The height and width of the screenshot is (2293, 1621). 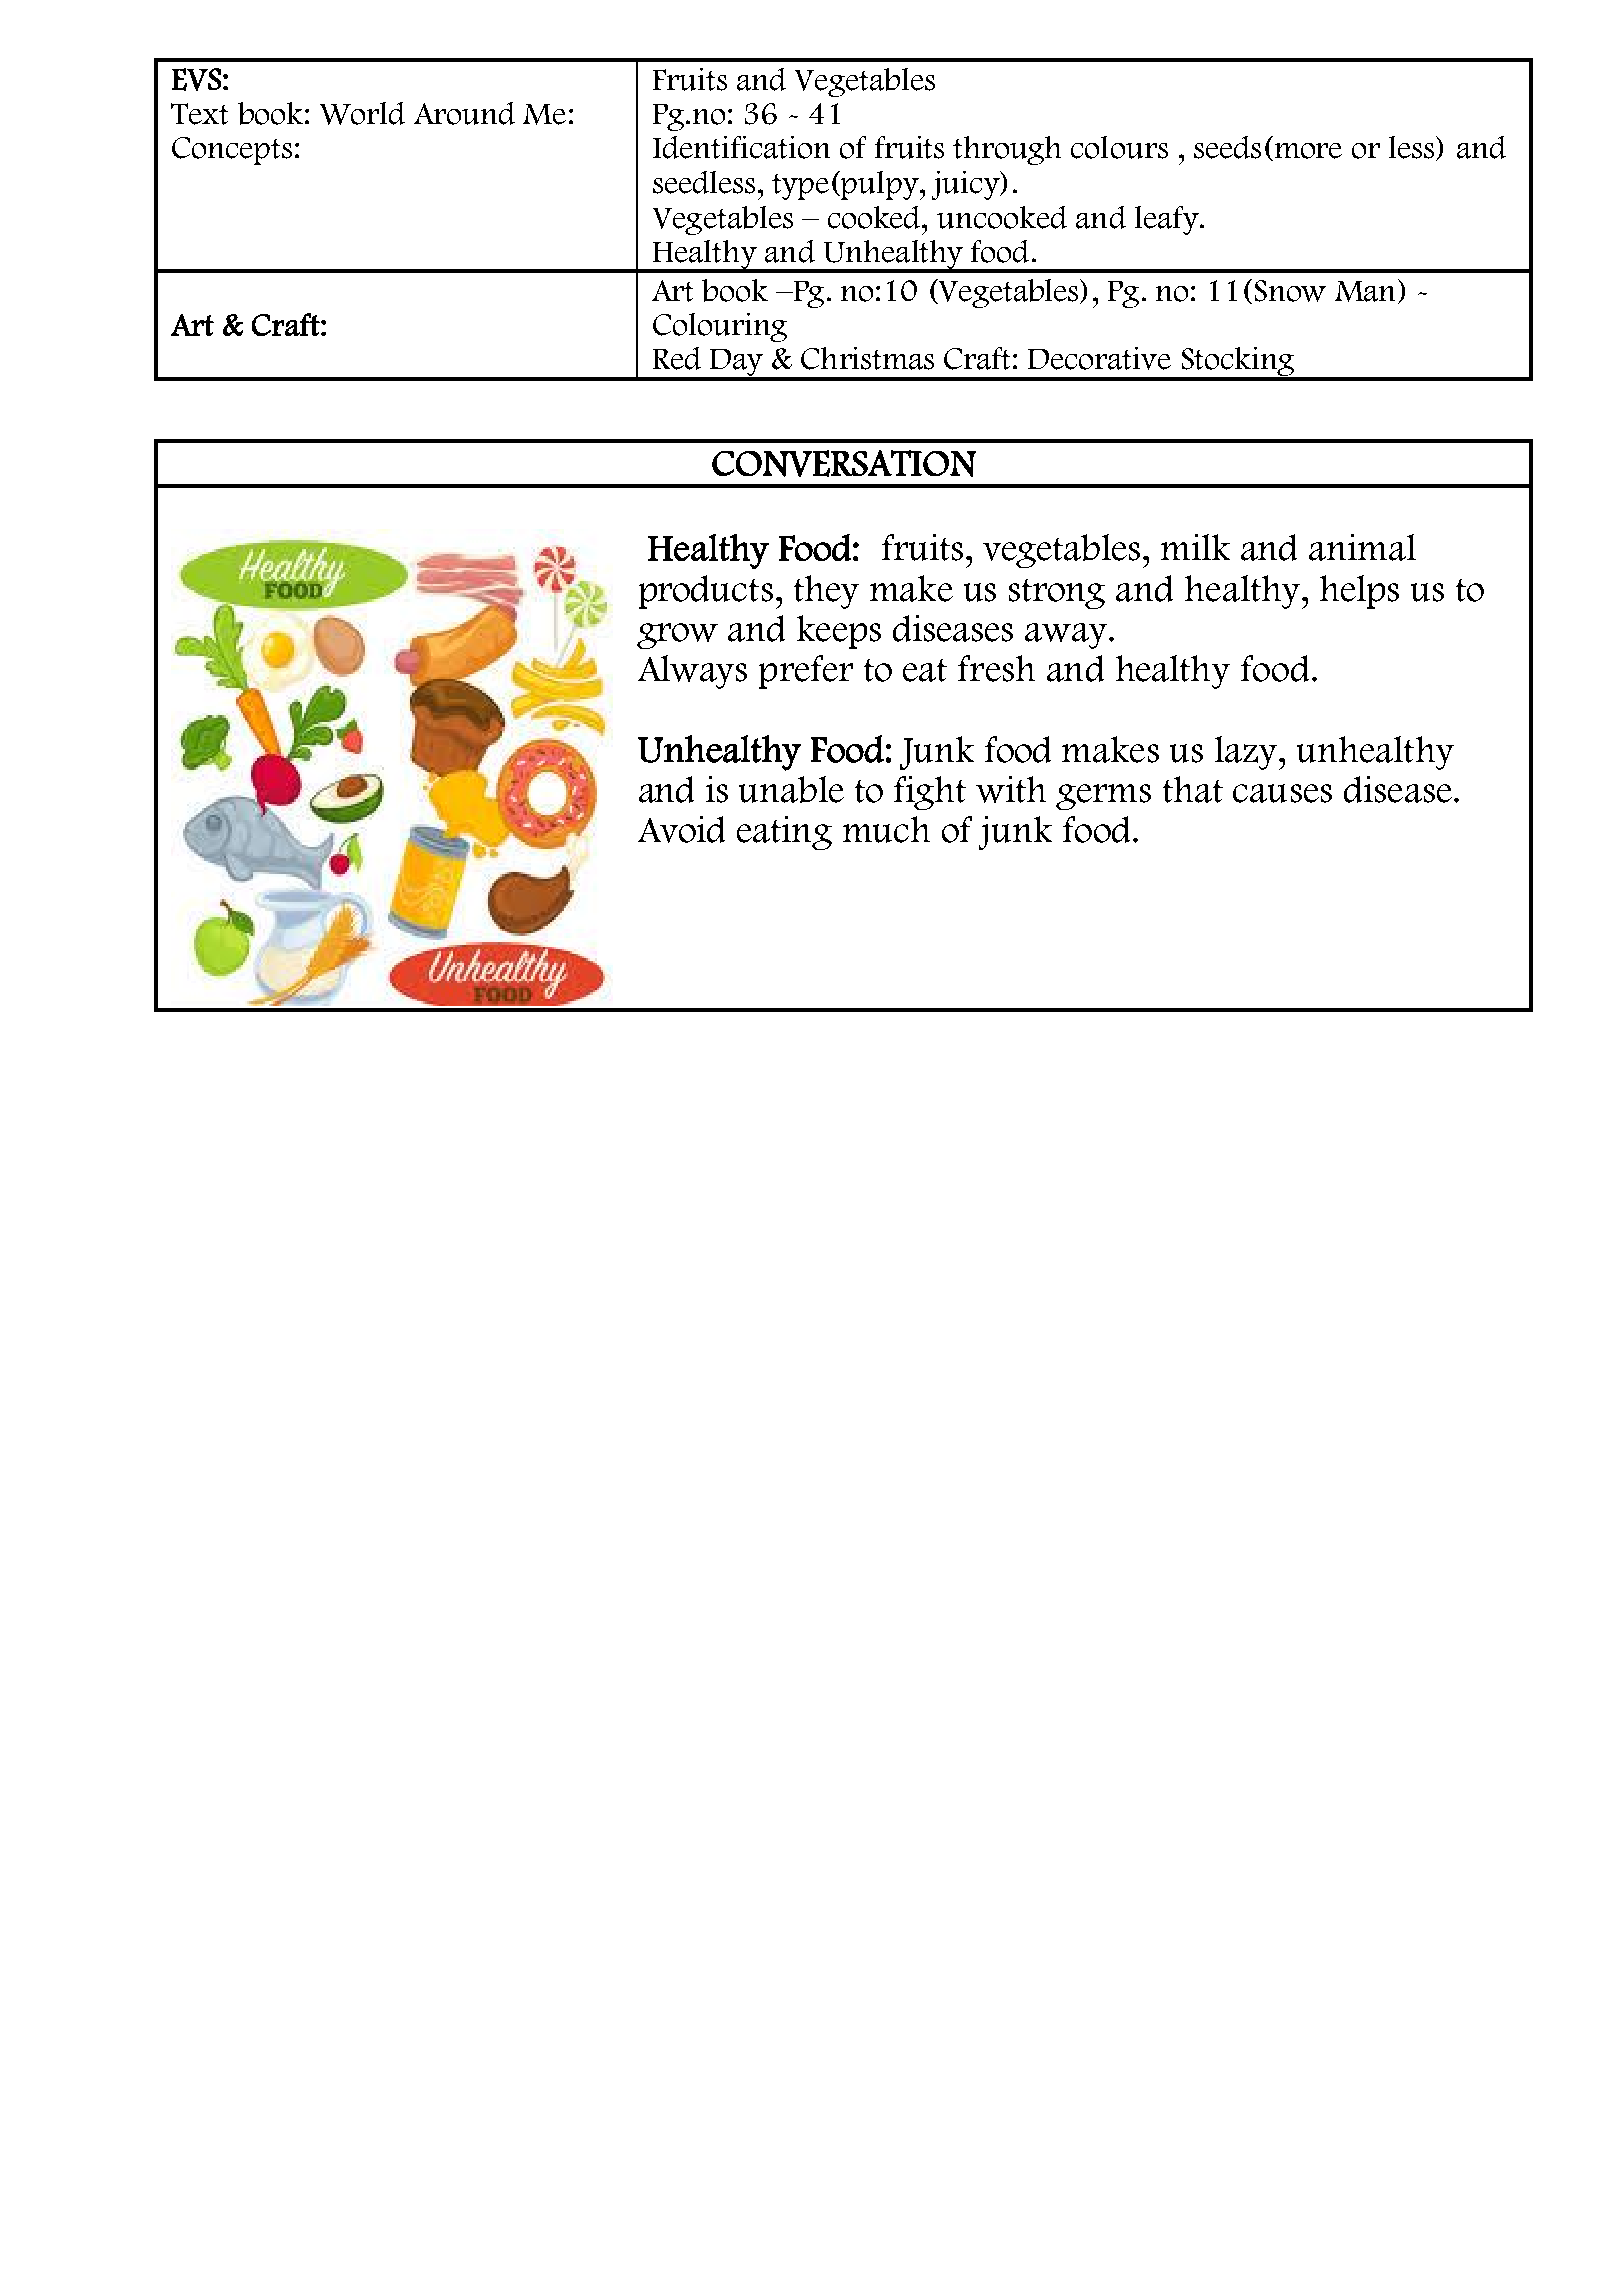 What do you see at coordinates (791, 789) in the screenshot?
I see `unable` at bounding box center [791, 789].
